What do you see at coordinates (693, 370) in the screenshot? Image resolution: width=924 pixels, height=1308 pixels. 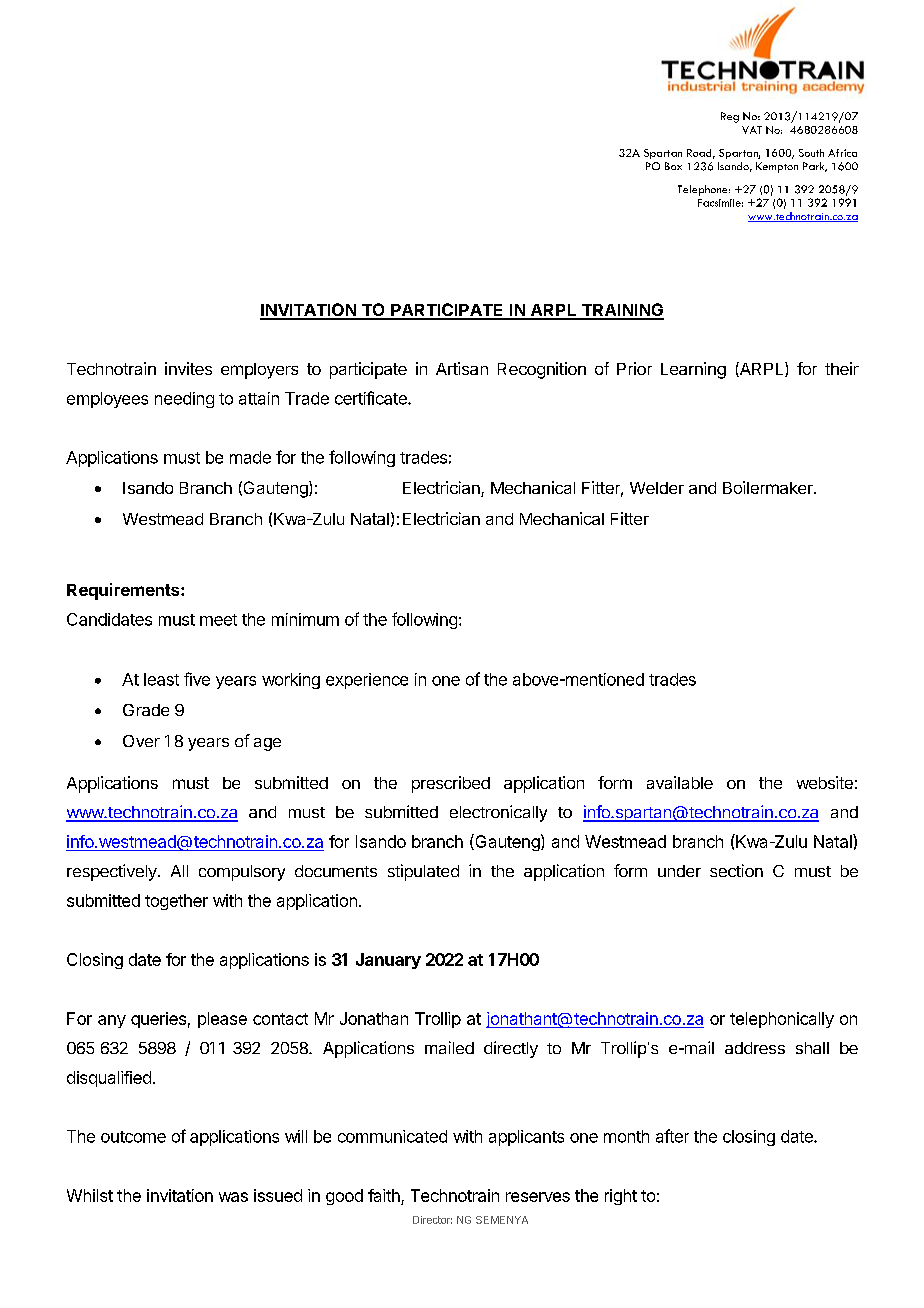 I see `Learning` at bounding box center [693, 370].
